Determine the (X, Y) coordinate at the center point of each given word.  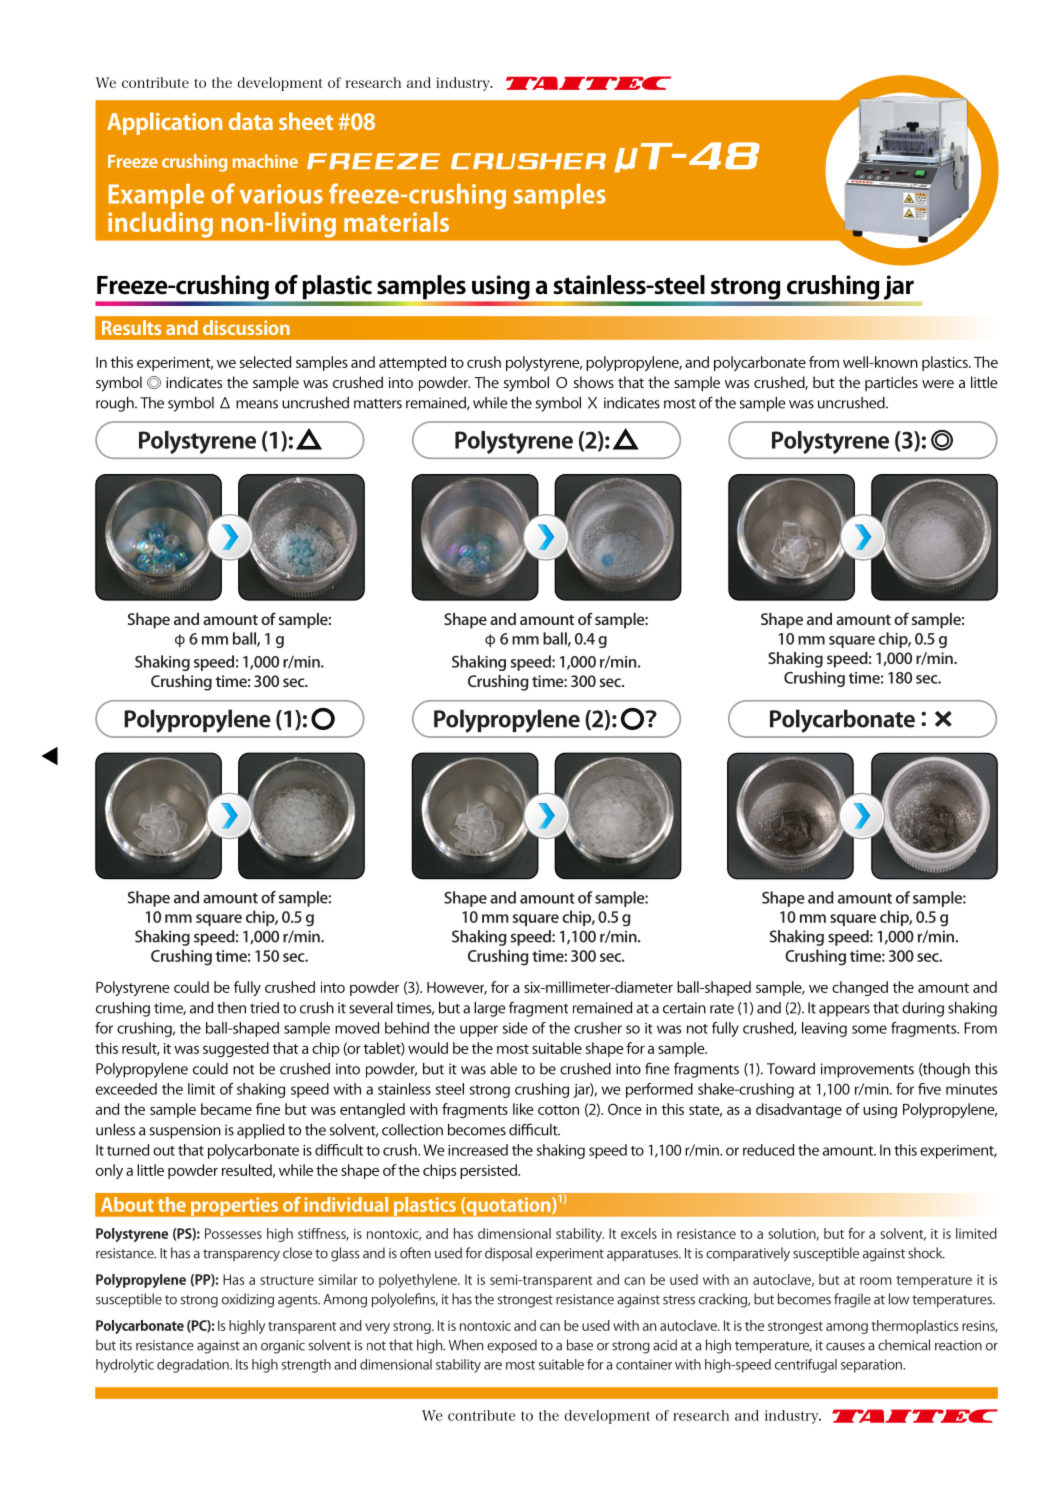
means (257, 404)
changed (860, 988)
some (869, 1029)
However (457, 988)
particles (891, 383)
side (515, 1028)
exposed (512, 1346)
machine (265, 161)
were (938, 384)
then (231, 1008)
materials (396, 222)
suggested (236, 1049)
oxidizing (248, 1300)
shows (594, 382)
